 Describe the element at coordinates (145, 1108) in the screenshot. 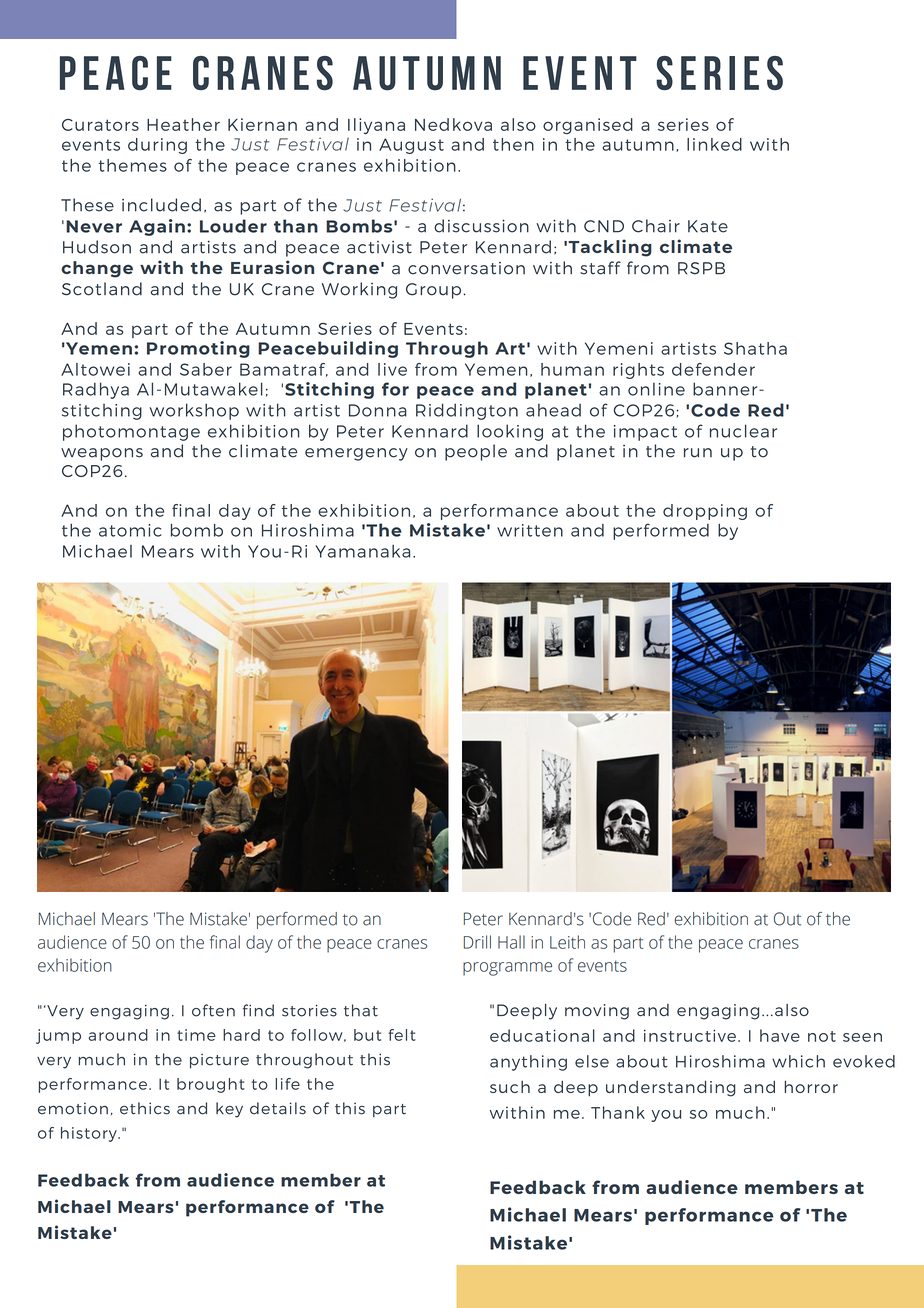

I see `ethics` at that location.
